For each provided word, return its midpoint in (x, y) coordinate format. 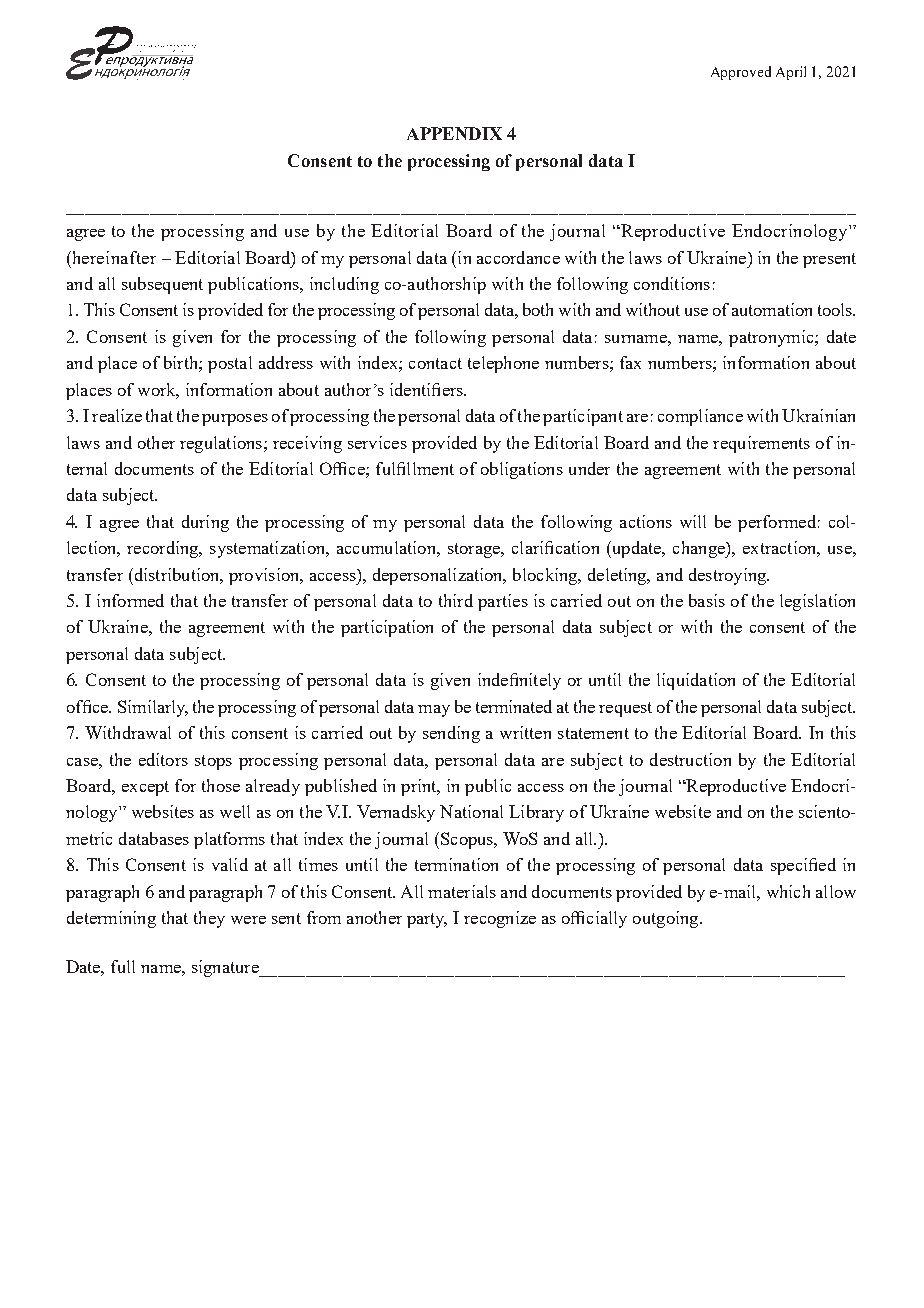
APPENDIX (454, 133)
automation (772, 309)
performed (777, 523)
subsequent (162, 285)
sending (451, 734)
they (209, 919)
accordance (518, 257)
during (205, 523)
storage (475, 550)
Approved (741, 73)
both (538, 309)
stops (213, 762)
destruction (690, 759)
